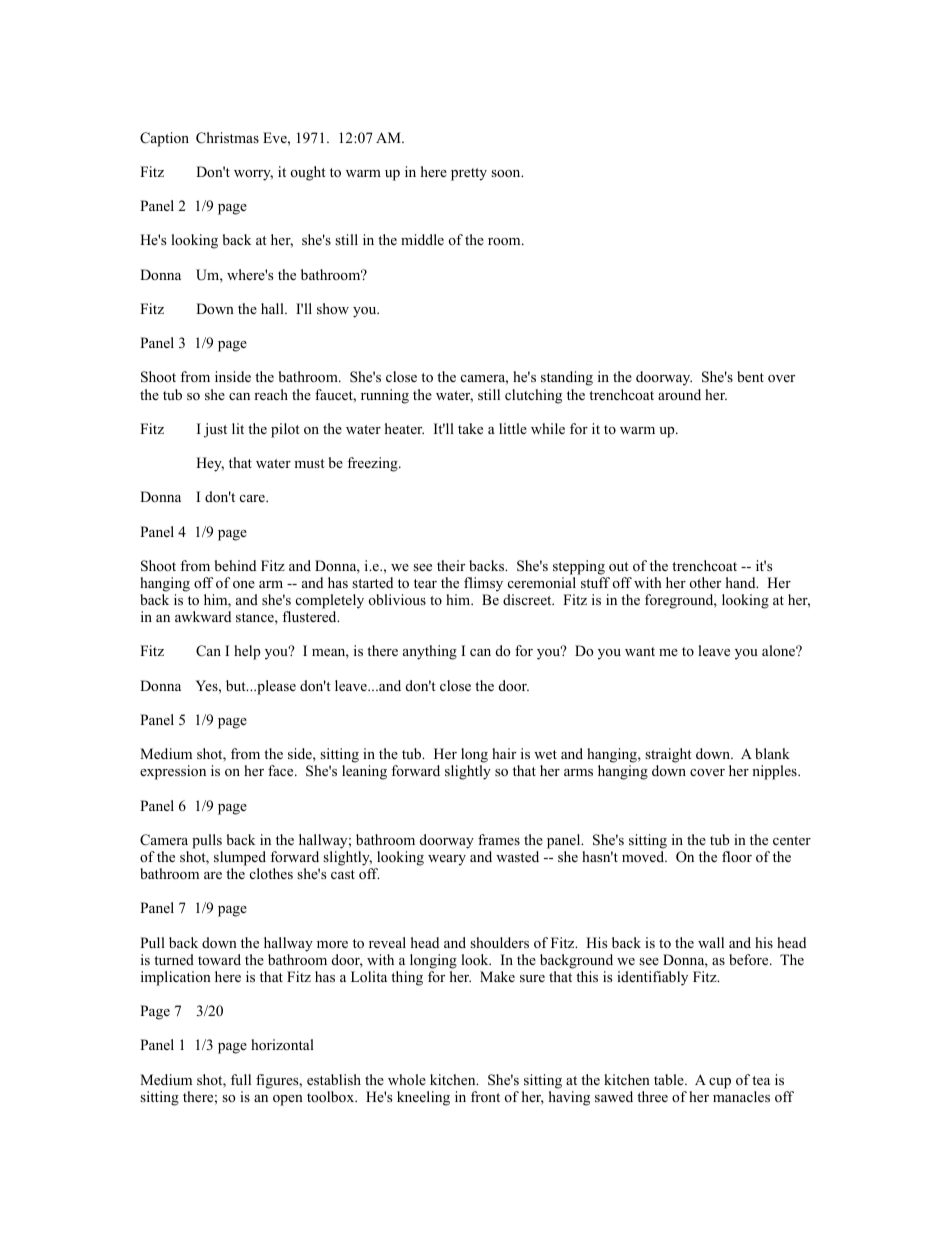 The width and height of the image is (952, 1233). I want to click on floor, so click(737, 857).
